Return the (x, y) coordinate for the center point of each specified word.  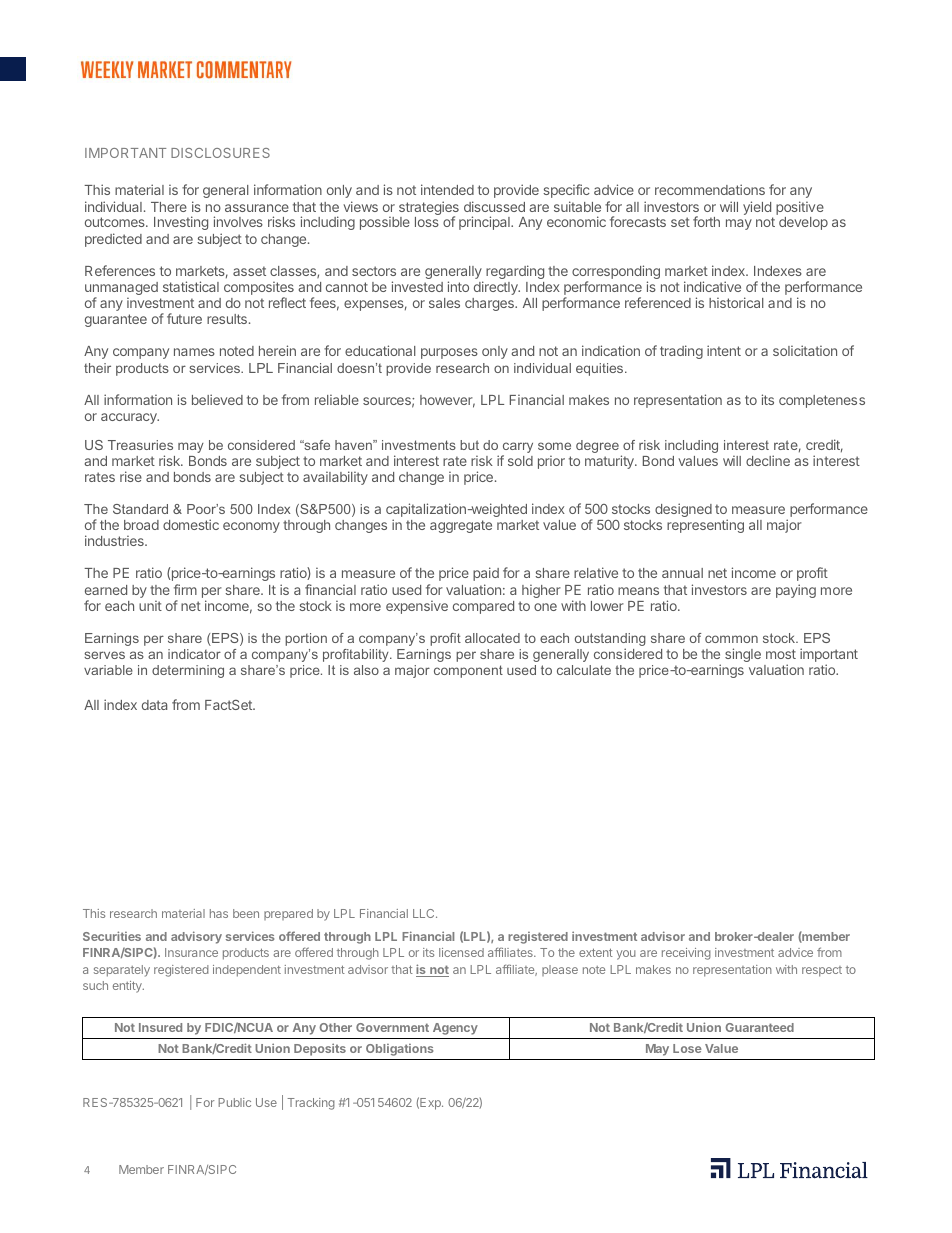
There (169, 207)
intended (447, 189)
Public (234, 1102)
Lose (687, 1048)
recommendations (710, 189)
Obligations (399, 1050)
